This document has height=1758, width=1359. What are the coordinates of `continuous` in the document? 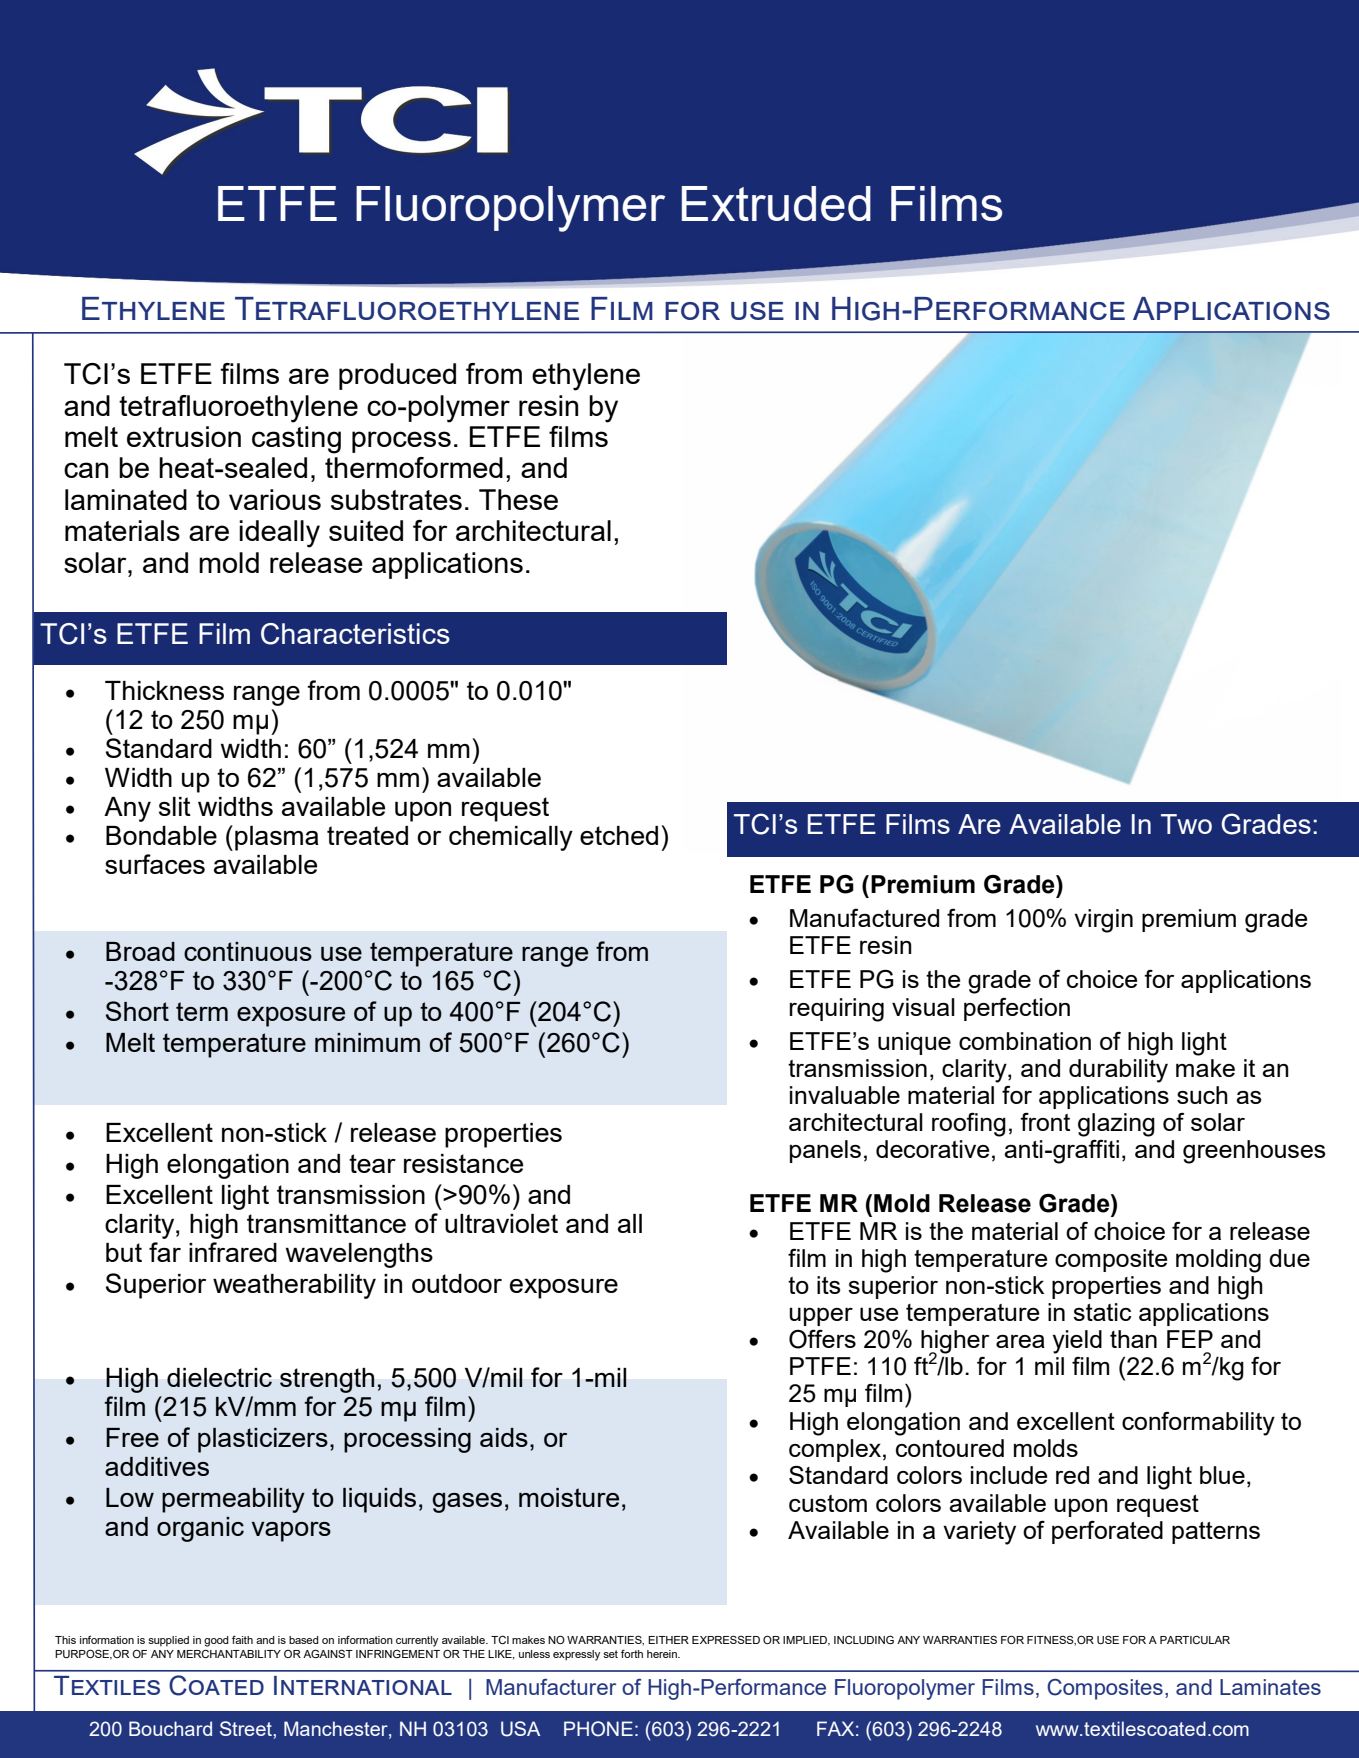 It's located at (248, 951).
